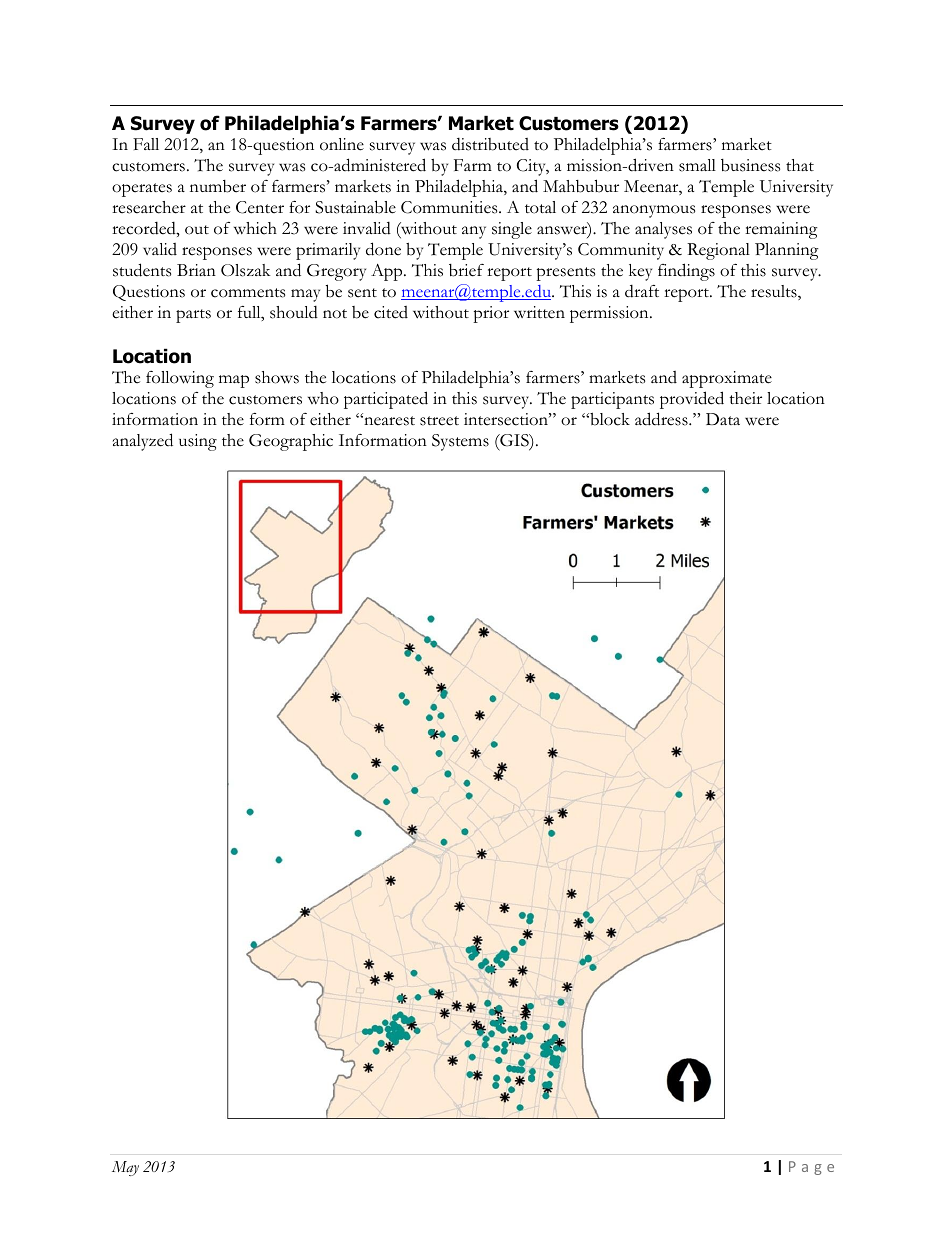  I want to click on approximate, so click(727, 379).
